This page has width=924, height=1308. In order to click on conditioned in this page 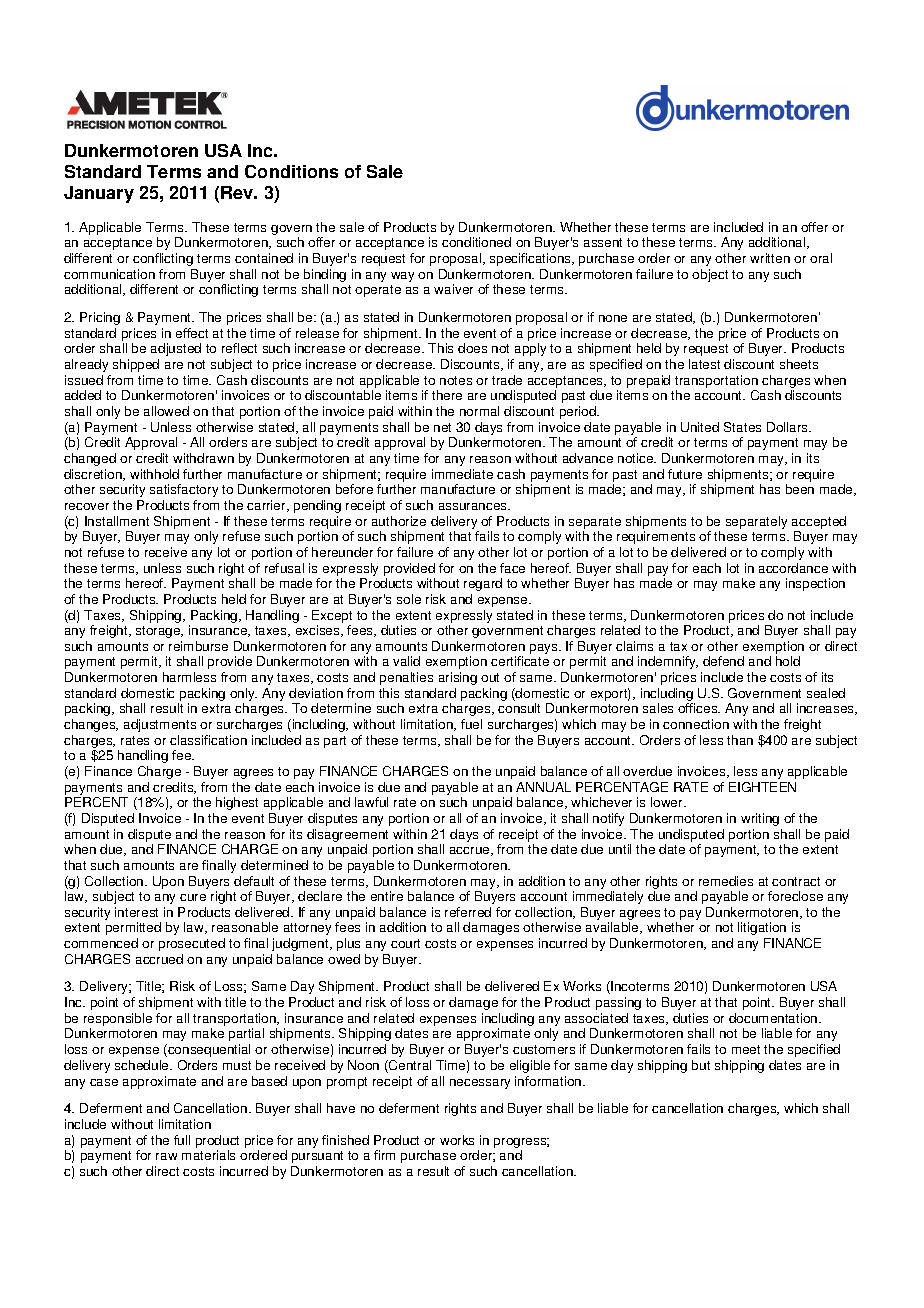, I will do `click(476, 242)`.
